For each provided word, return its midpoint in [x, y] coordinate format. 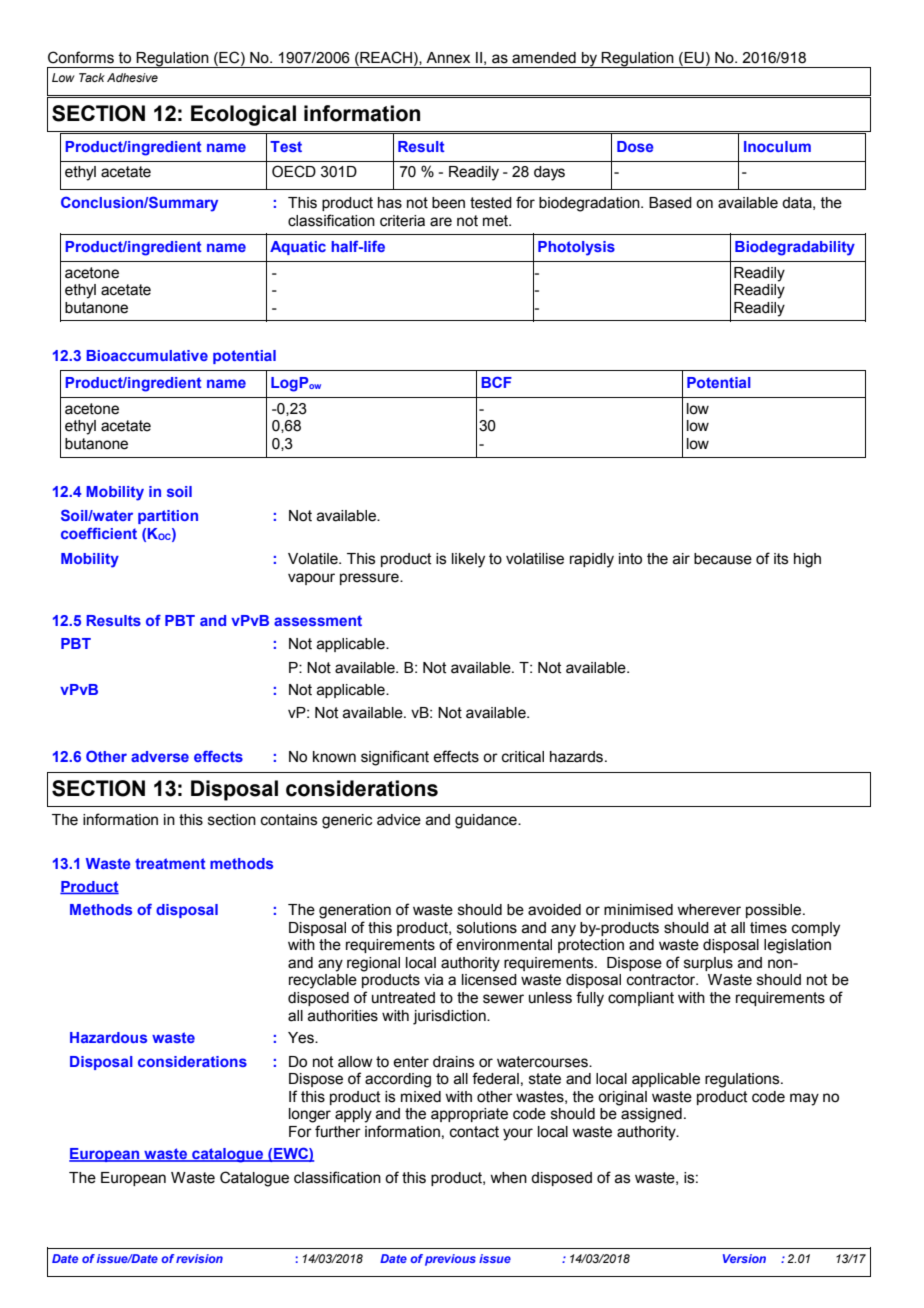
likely [468, 560]
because [723, 559]
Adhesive [132, 77]
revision [199, 1258]
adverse [160, 756]
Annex [448, 58]
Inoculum [777, 146]
